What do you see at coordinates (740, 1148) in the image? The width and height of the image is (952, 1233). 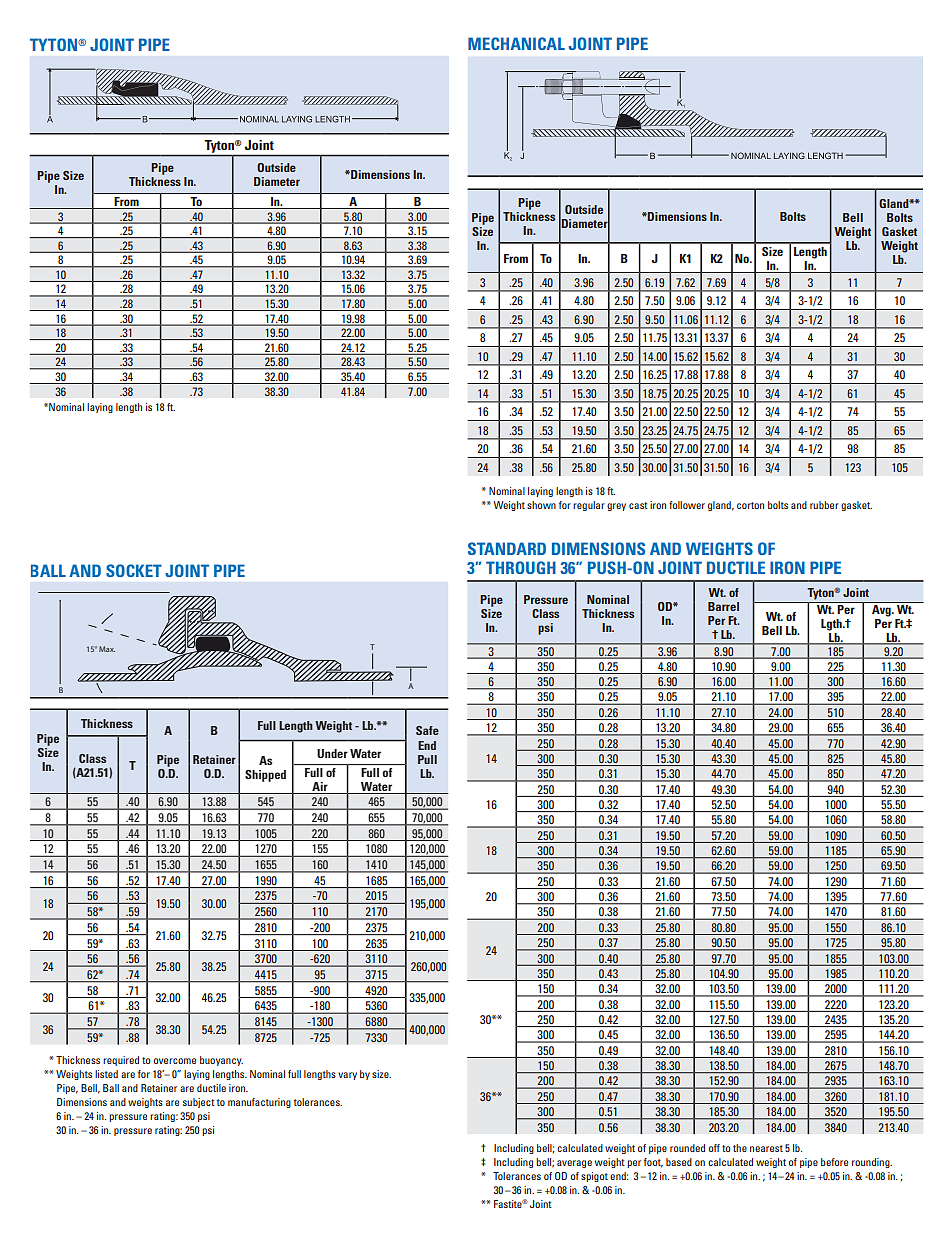 I see `the` at bounding box center [740, 1148].
